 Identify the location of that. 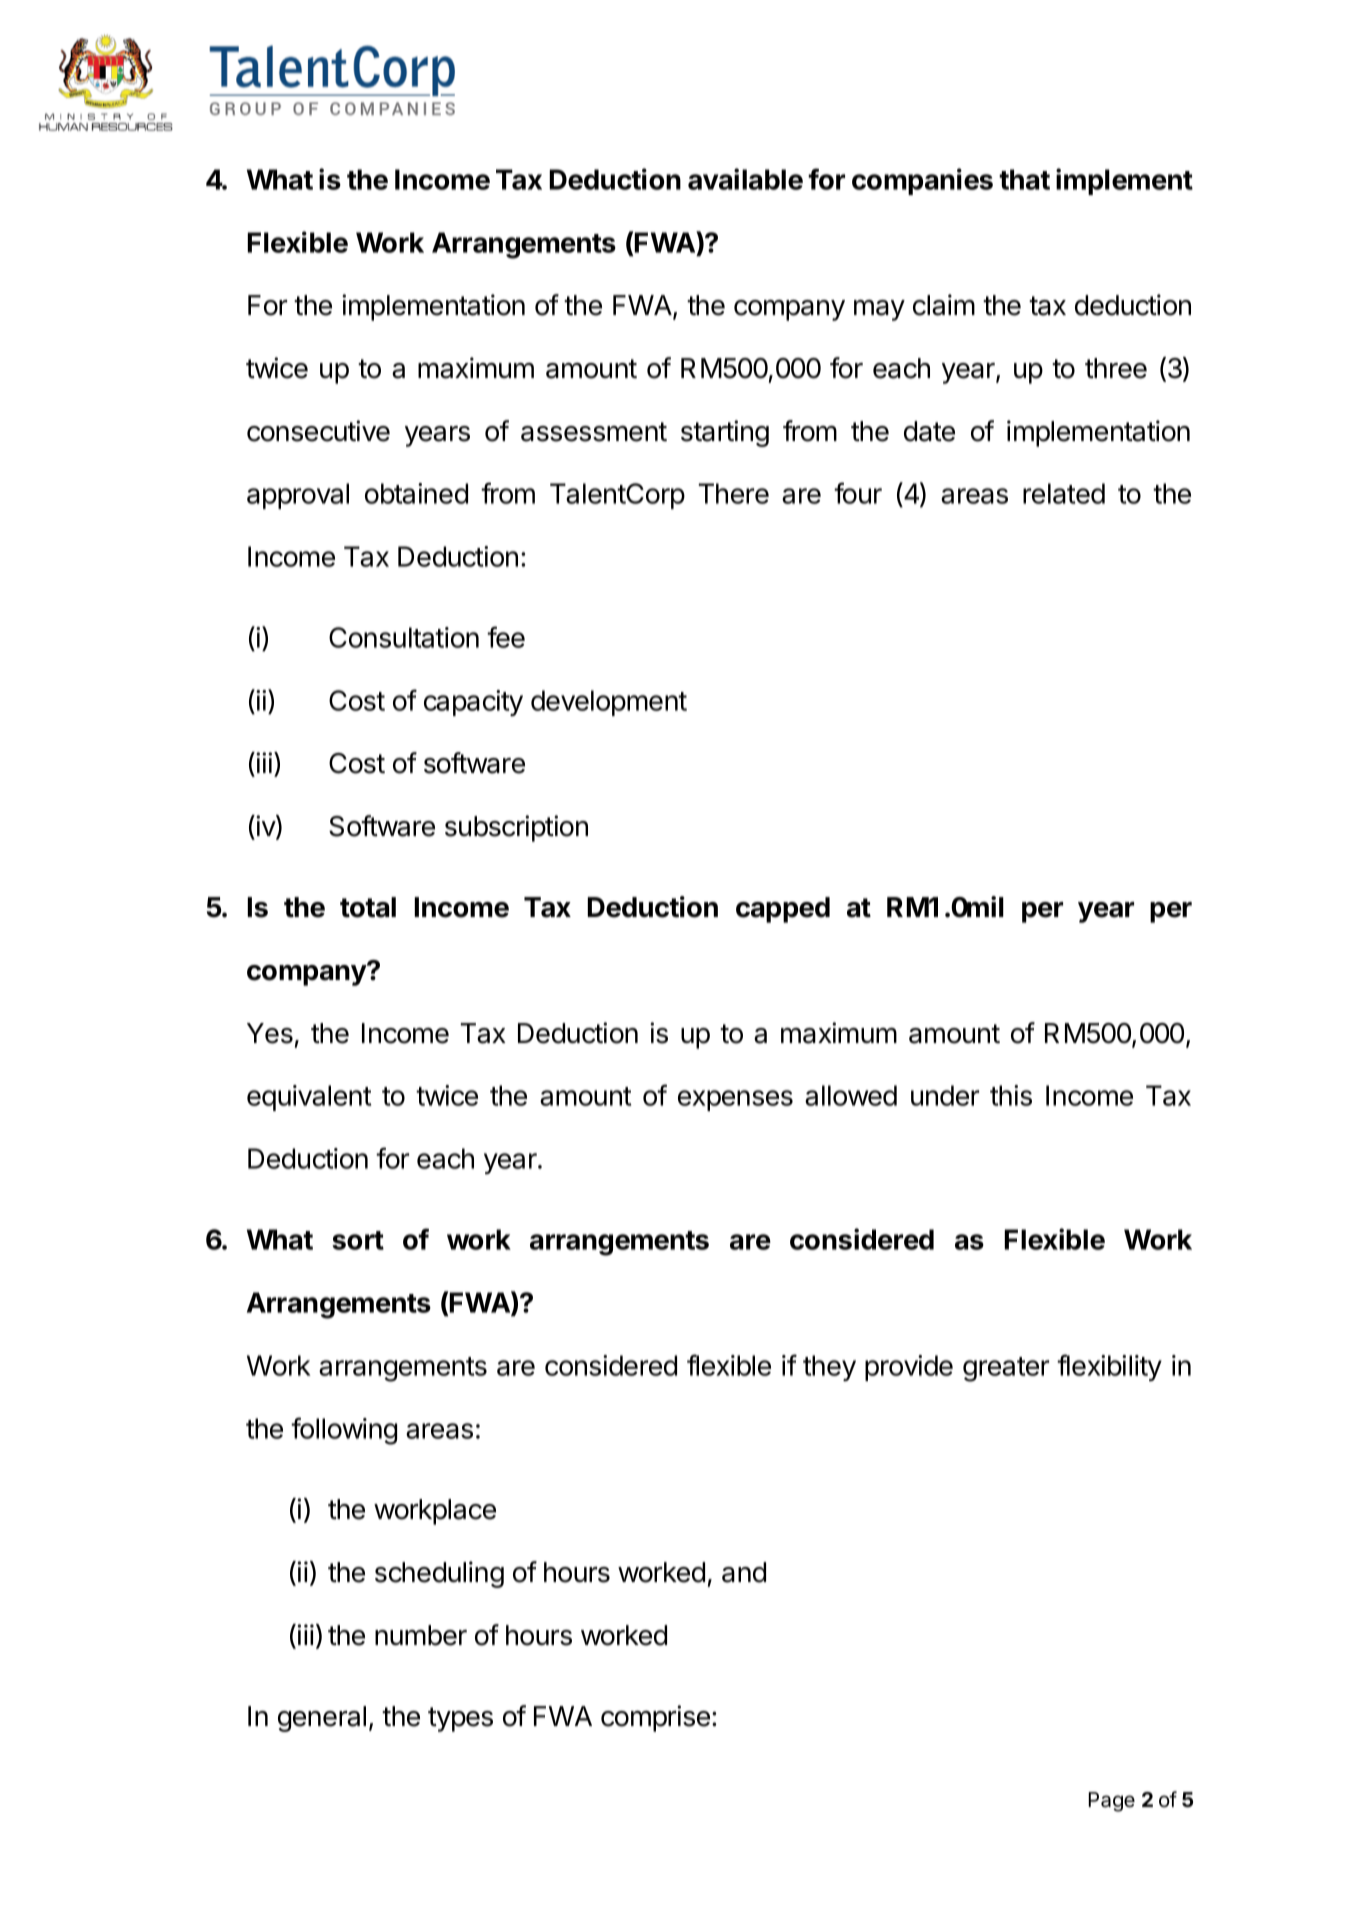
(1024, 179).
